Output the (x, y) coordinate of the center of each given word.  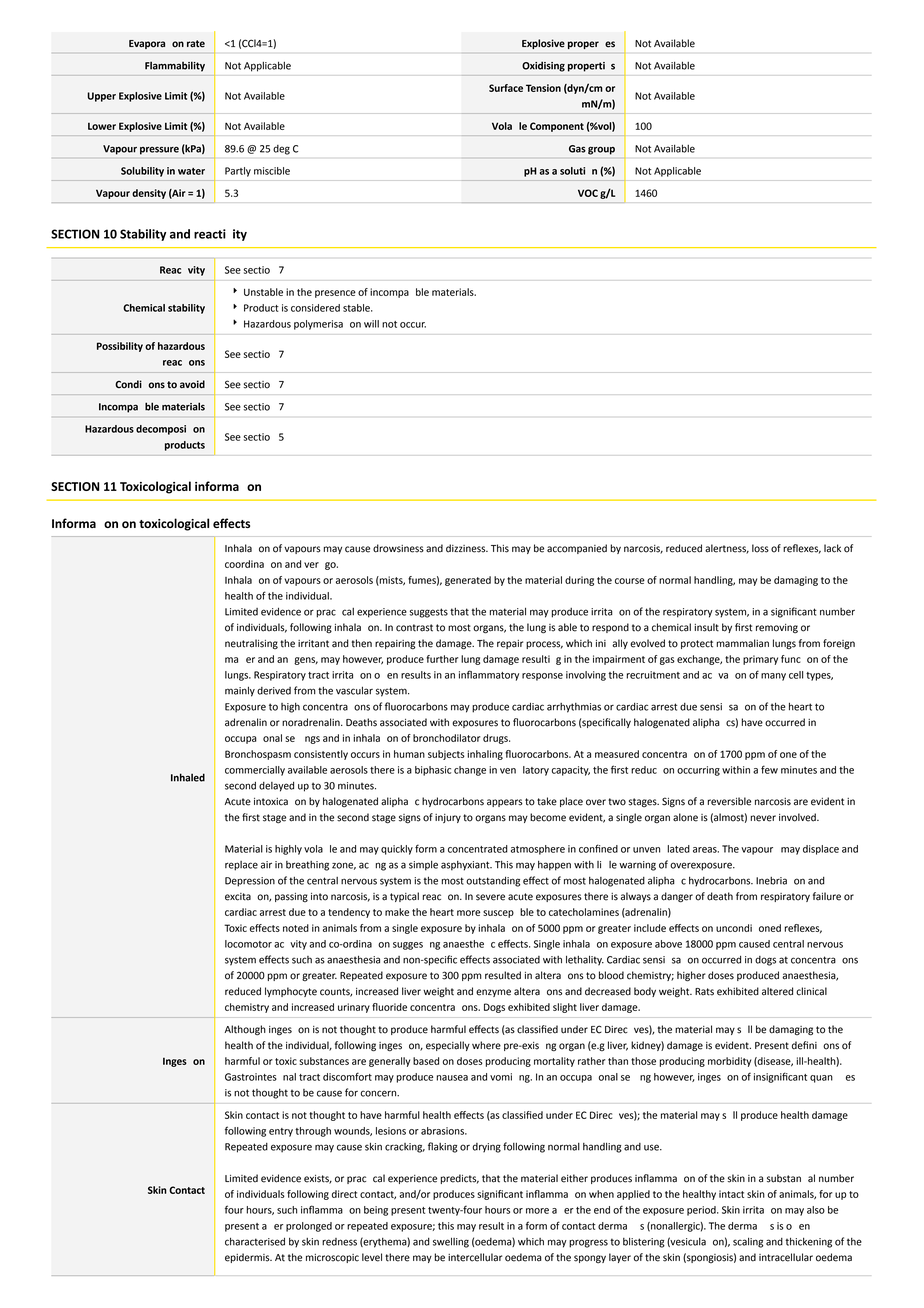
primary (760, 660)
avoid (192, 384)
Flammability (175, 67)
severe (490, 897)
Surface (506, 88)
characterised (255, 1241)
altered (777, 991)
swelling (451, 1242)
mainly (240, 691)
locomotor (248, 944)
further (442, 659)
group (601, 151)
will (371, 324)
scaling (748, 1243)
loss (760, 548)
